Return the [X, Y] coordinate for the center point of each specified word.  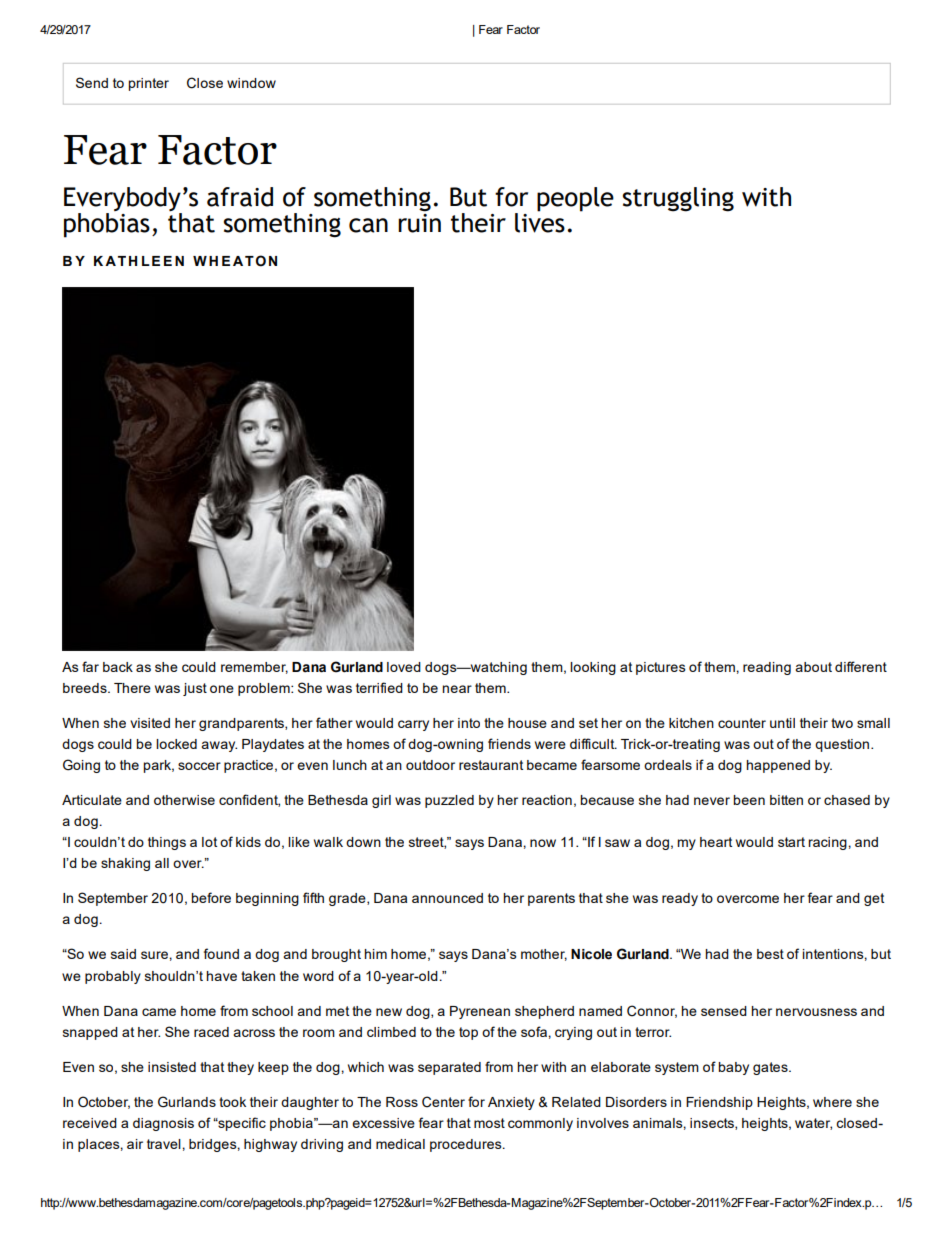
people [575, 199]
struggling [678, 199]
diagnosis [163, 1124]
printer [148, 84]
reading [767, 668]
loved [404, 667]
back [118, 667]
